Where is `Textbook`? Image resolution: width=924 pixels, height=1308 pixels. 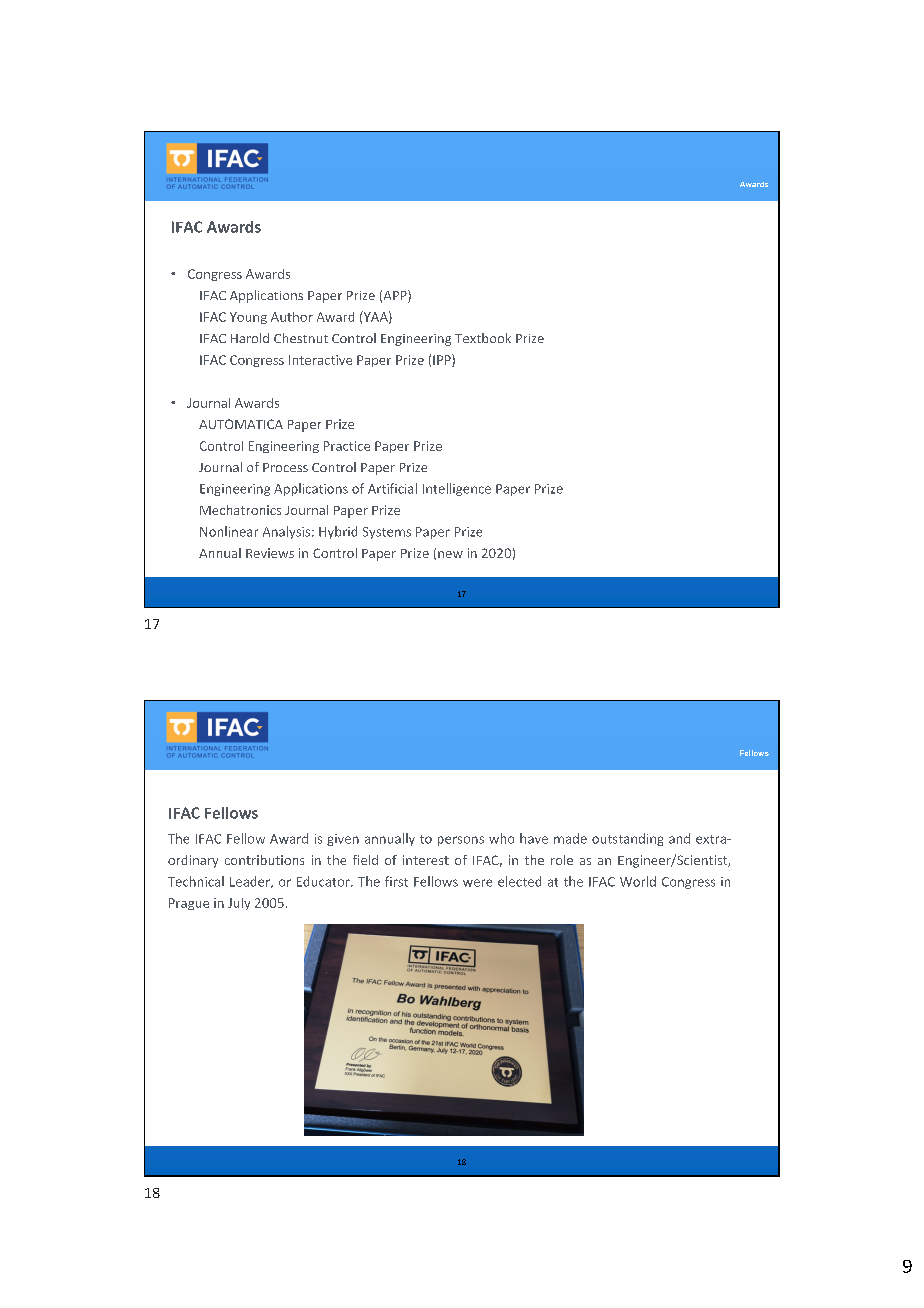 Textbook is located at coordinates (483, 338).
